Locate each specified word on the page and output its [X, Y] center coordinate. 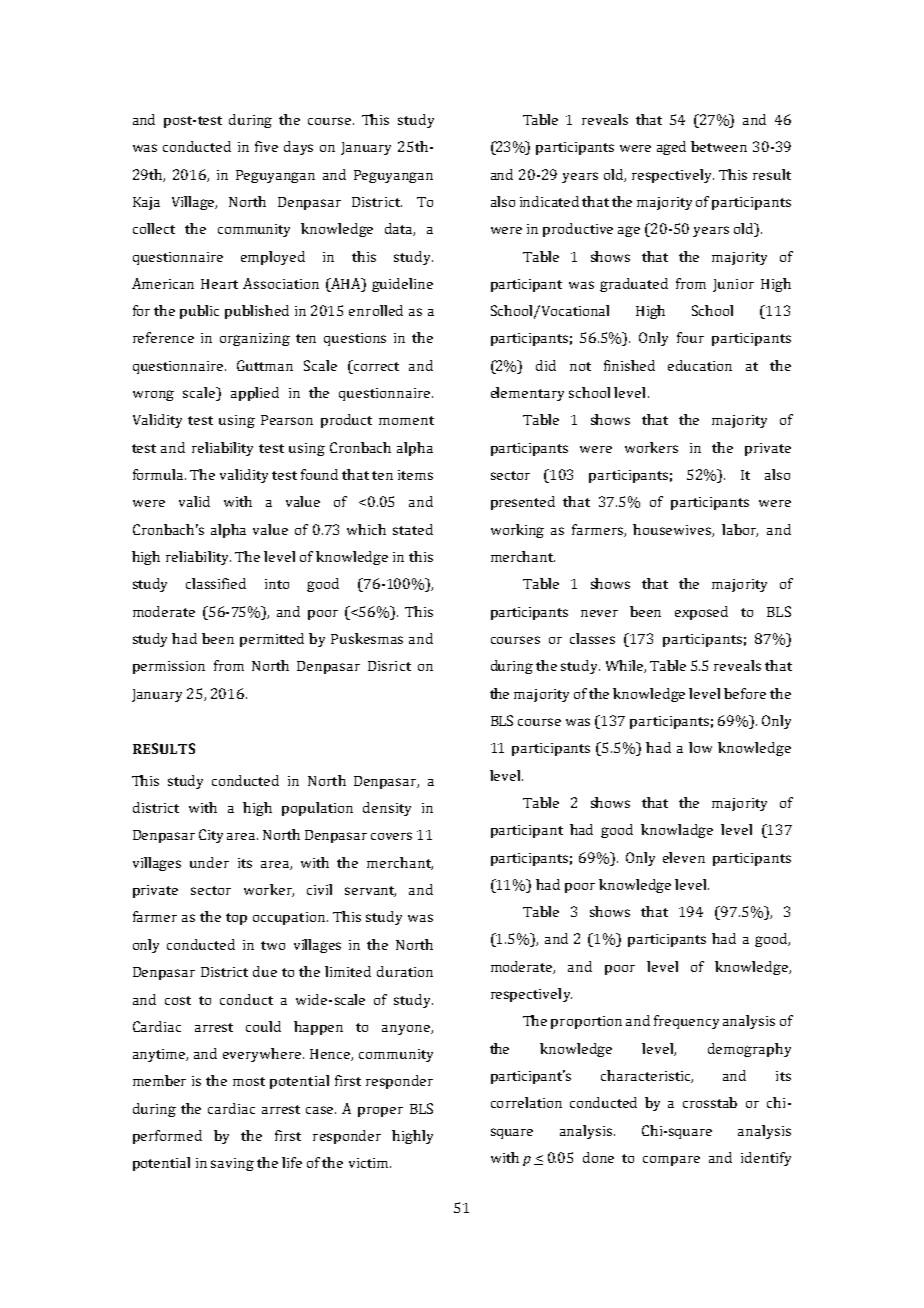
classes [592, 638]
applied [255, 394]
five [266, 146]
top [236, 919]
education [700, 365]
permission [169, 667]
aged [671, 148]
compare [671, 1161]
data [400, 229]
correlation [526, 1102]
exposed [701, 613]
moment [406, 420]
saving [232, 1164]
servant [370, 891]
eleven [684, 857]
